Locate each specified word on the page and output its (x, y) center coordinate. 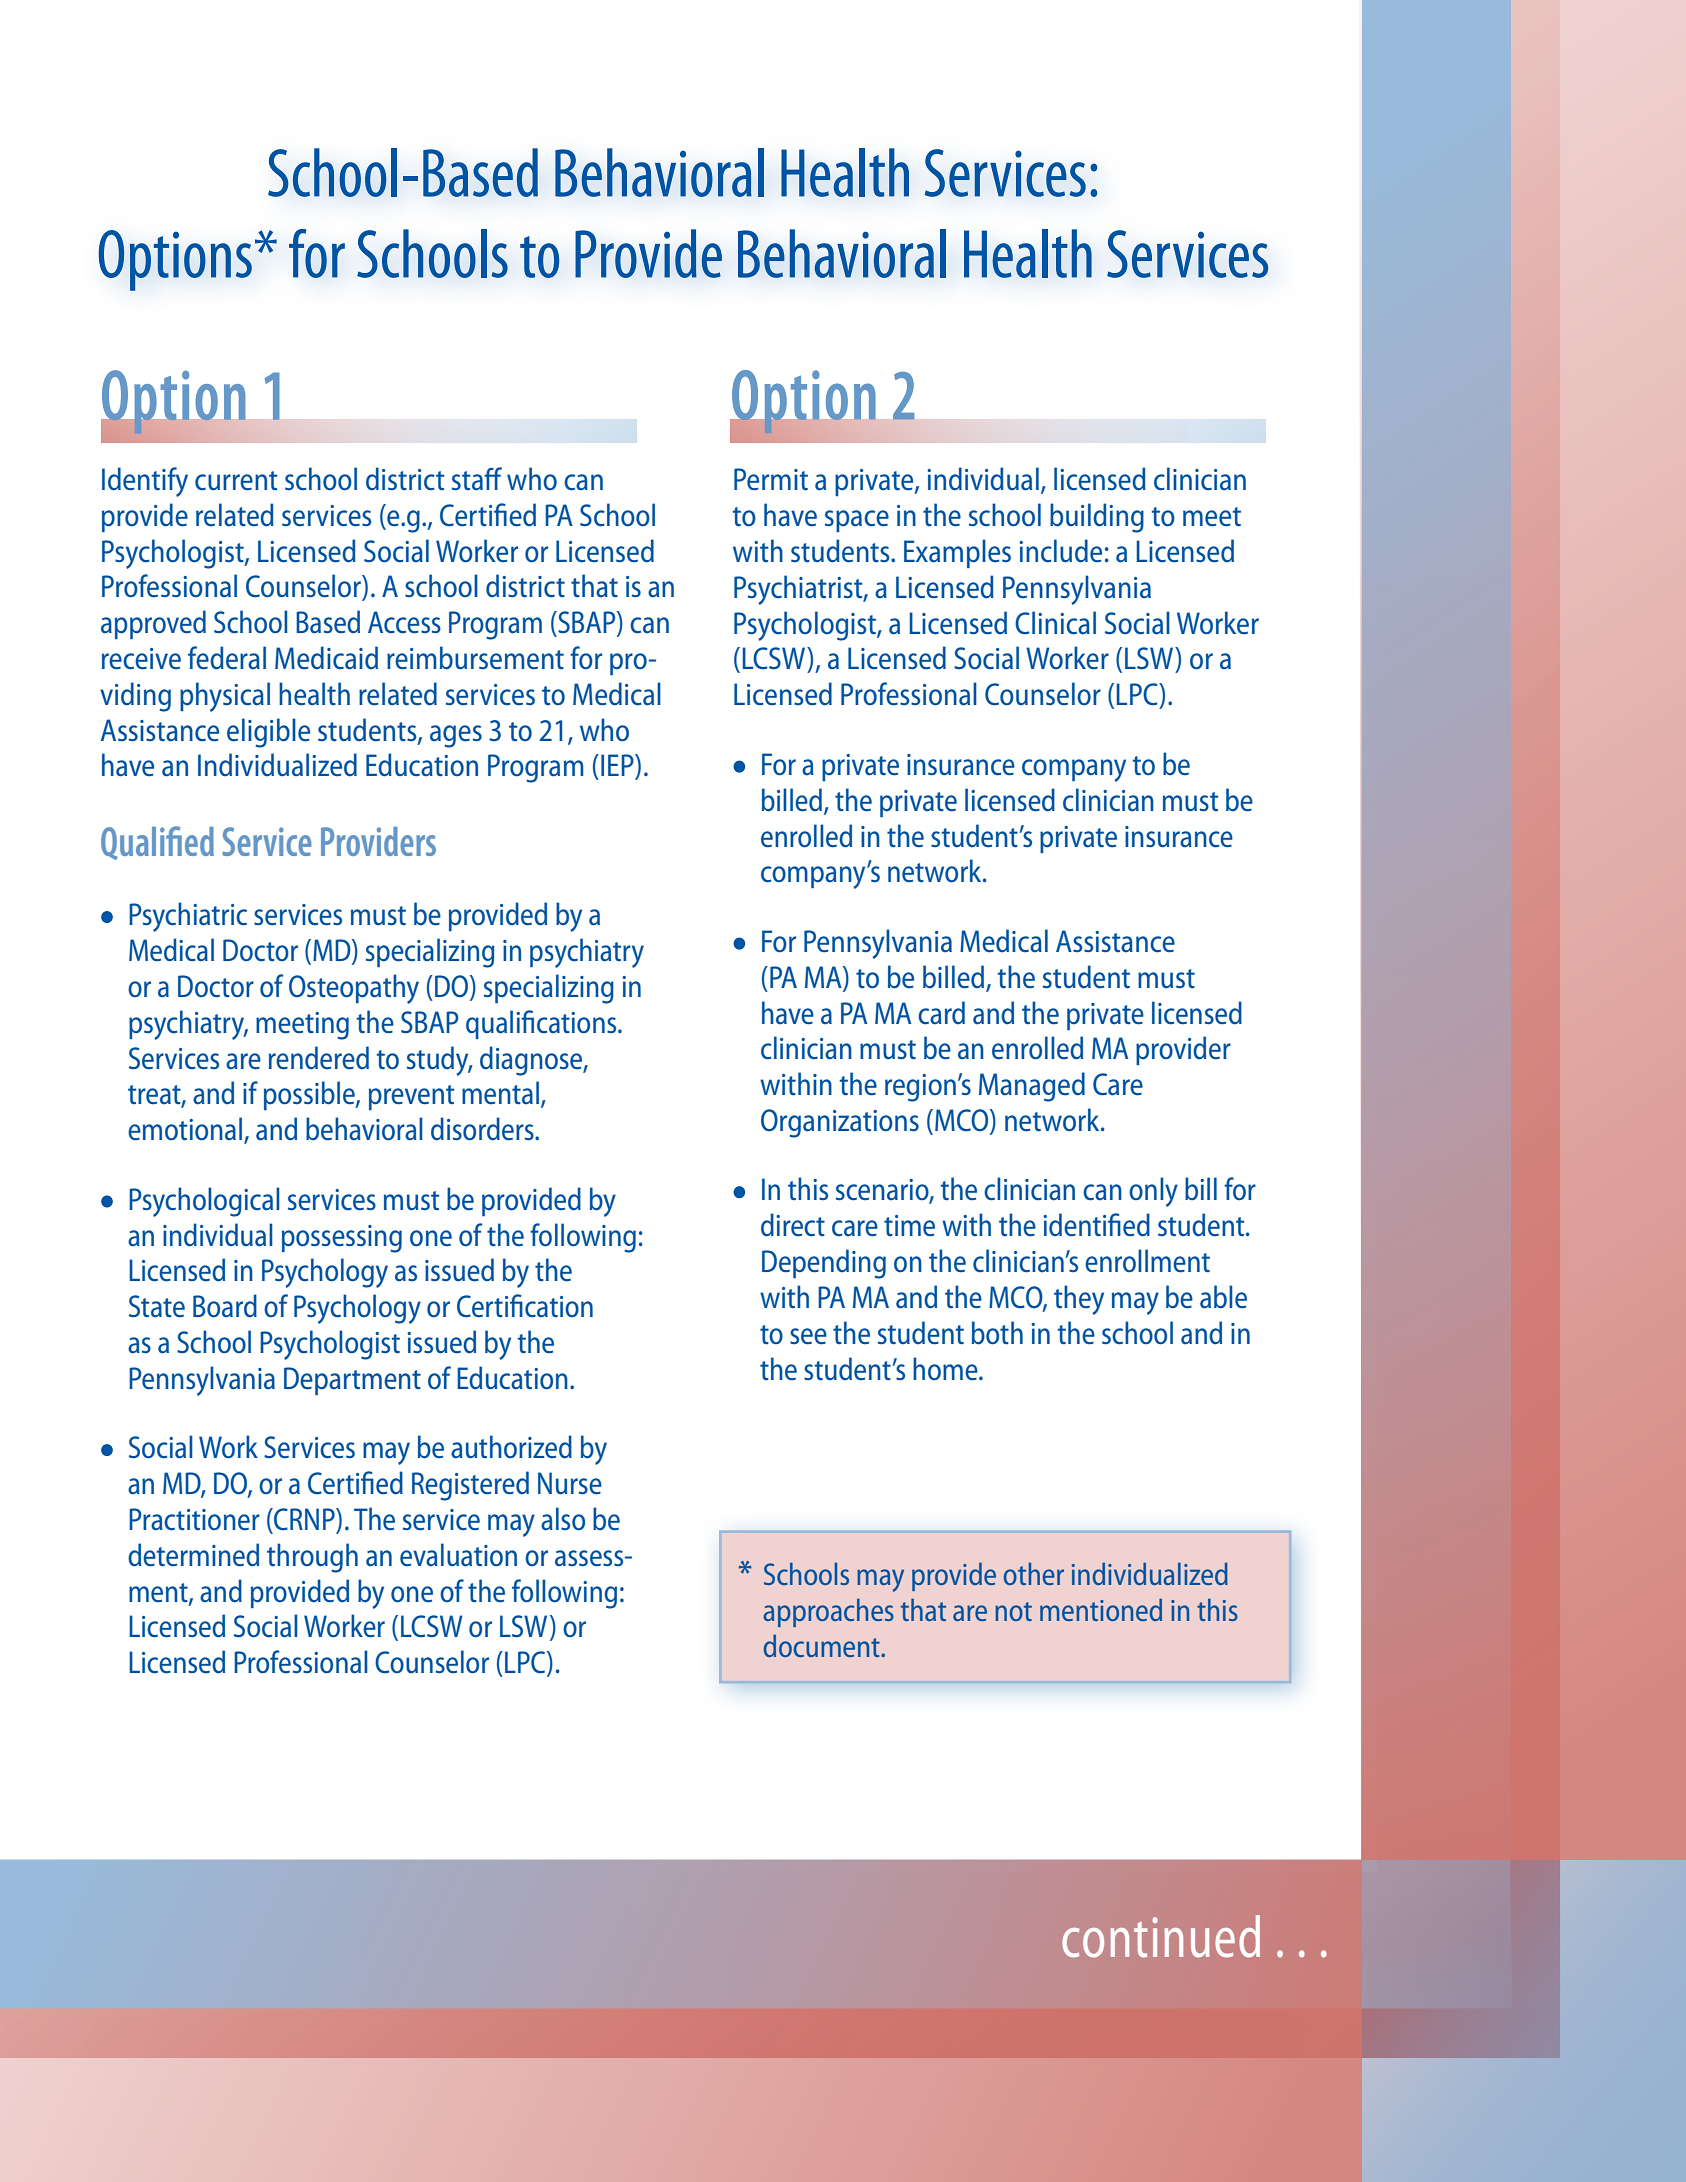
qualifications (542, 1024)
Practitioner (194, 1519)
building (1097, 518)
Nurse (570, 1483)
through (312, 1558)
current (236, 481)
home (946, 1369)
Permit (771, 479)
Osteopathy (354, 989)
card (941, 1013)
